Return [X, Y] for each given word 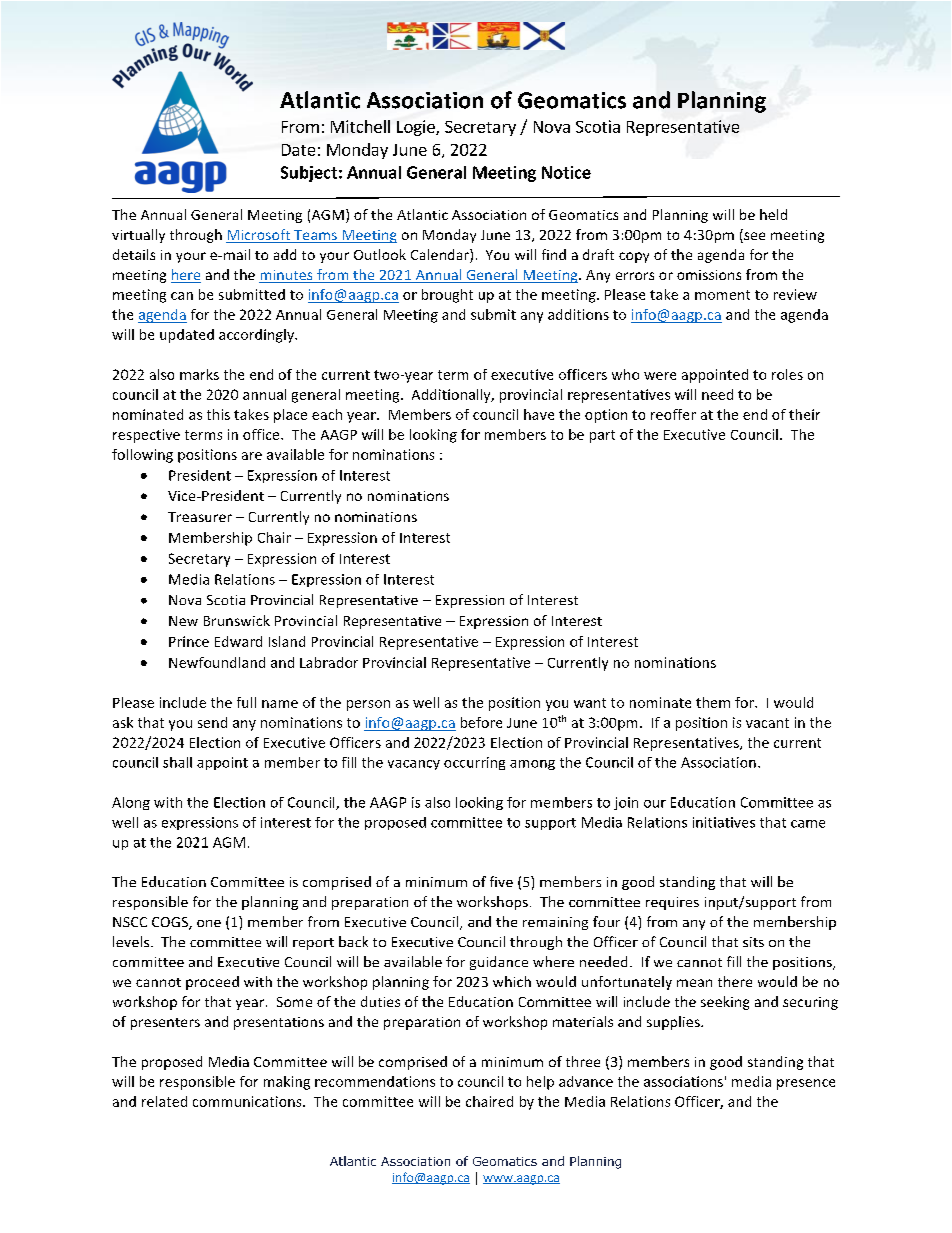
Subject [309, 174]
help [540, 1083]
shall [177, 762]
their [804, 414]
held [773, 214]
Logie [417, 128]
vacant [767, 723]
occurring [474, 763]
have [539, 414]
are [252, 456]
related [164, 1101]
